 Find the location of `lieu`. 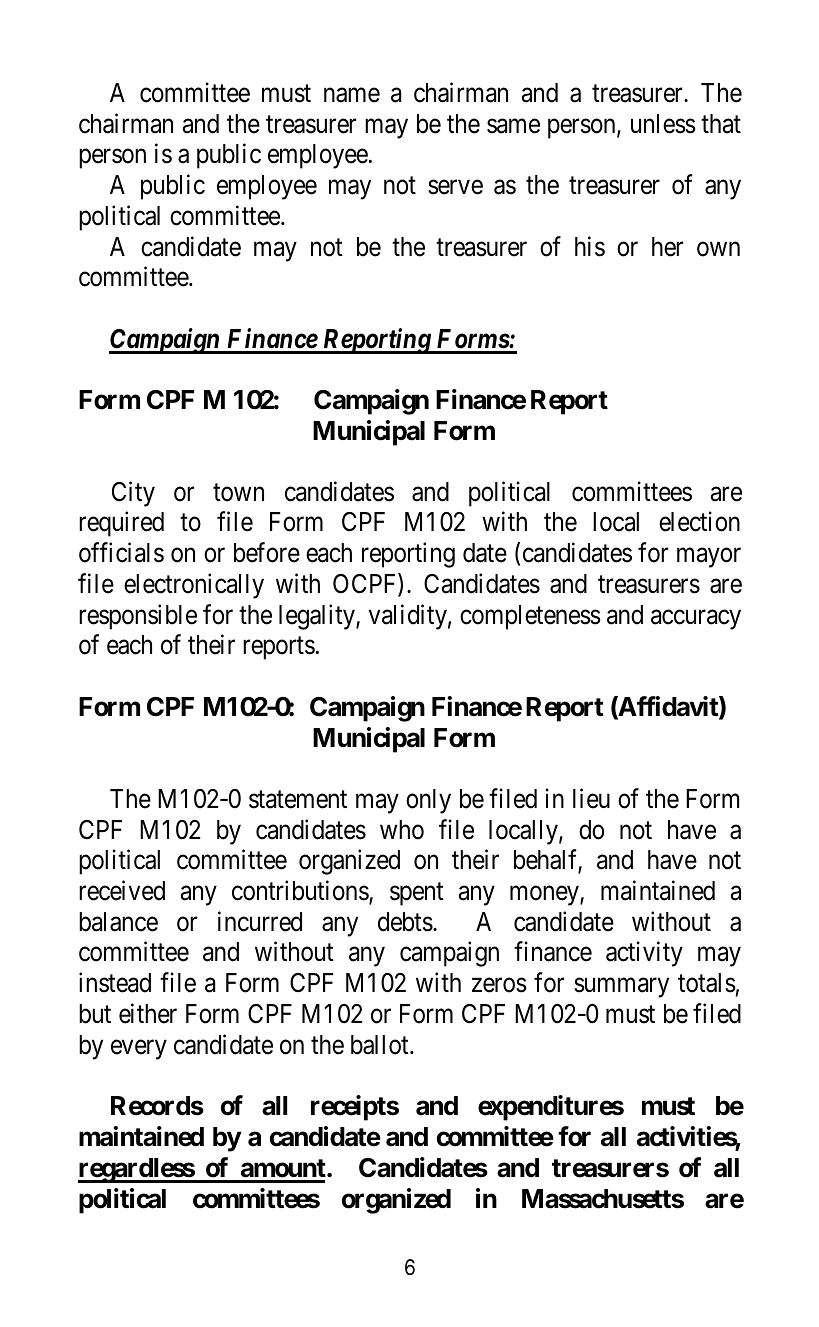

lieu is located at coordinates (591, 798).
